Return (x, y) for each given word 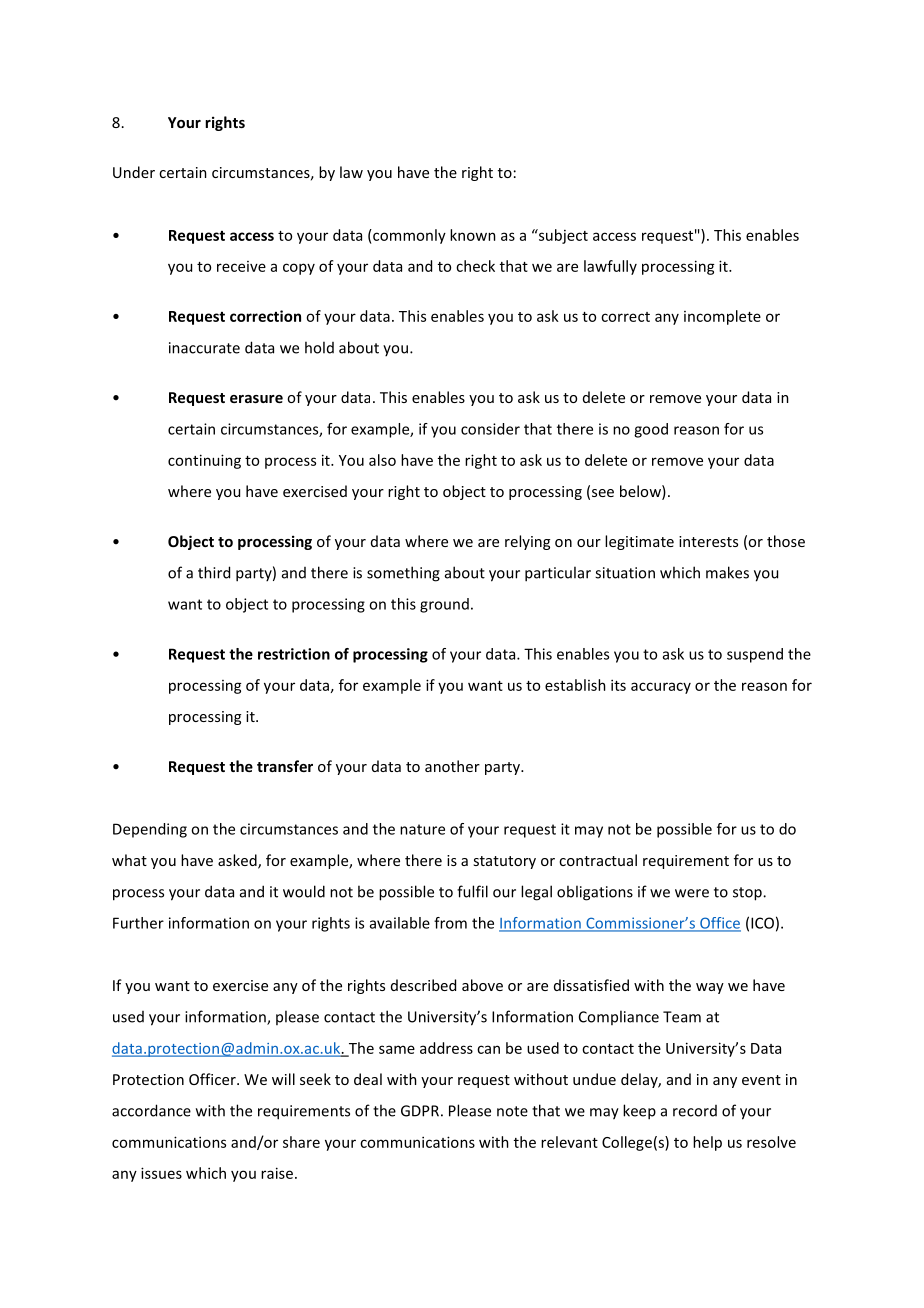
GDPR (420, 1111)
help (707, 1143)
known (473, 235)
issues (161, 1173)
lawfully (610, 267)
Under (134, 172)
